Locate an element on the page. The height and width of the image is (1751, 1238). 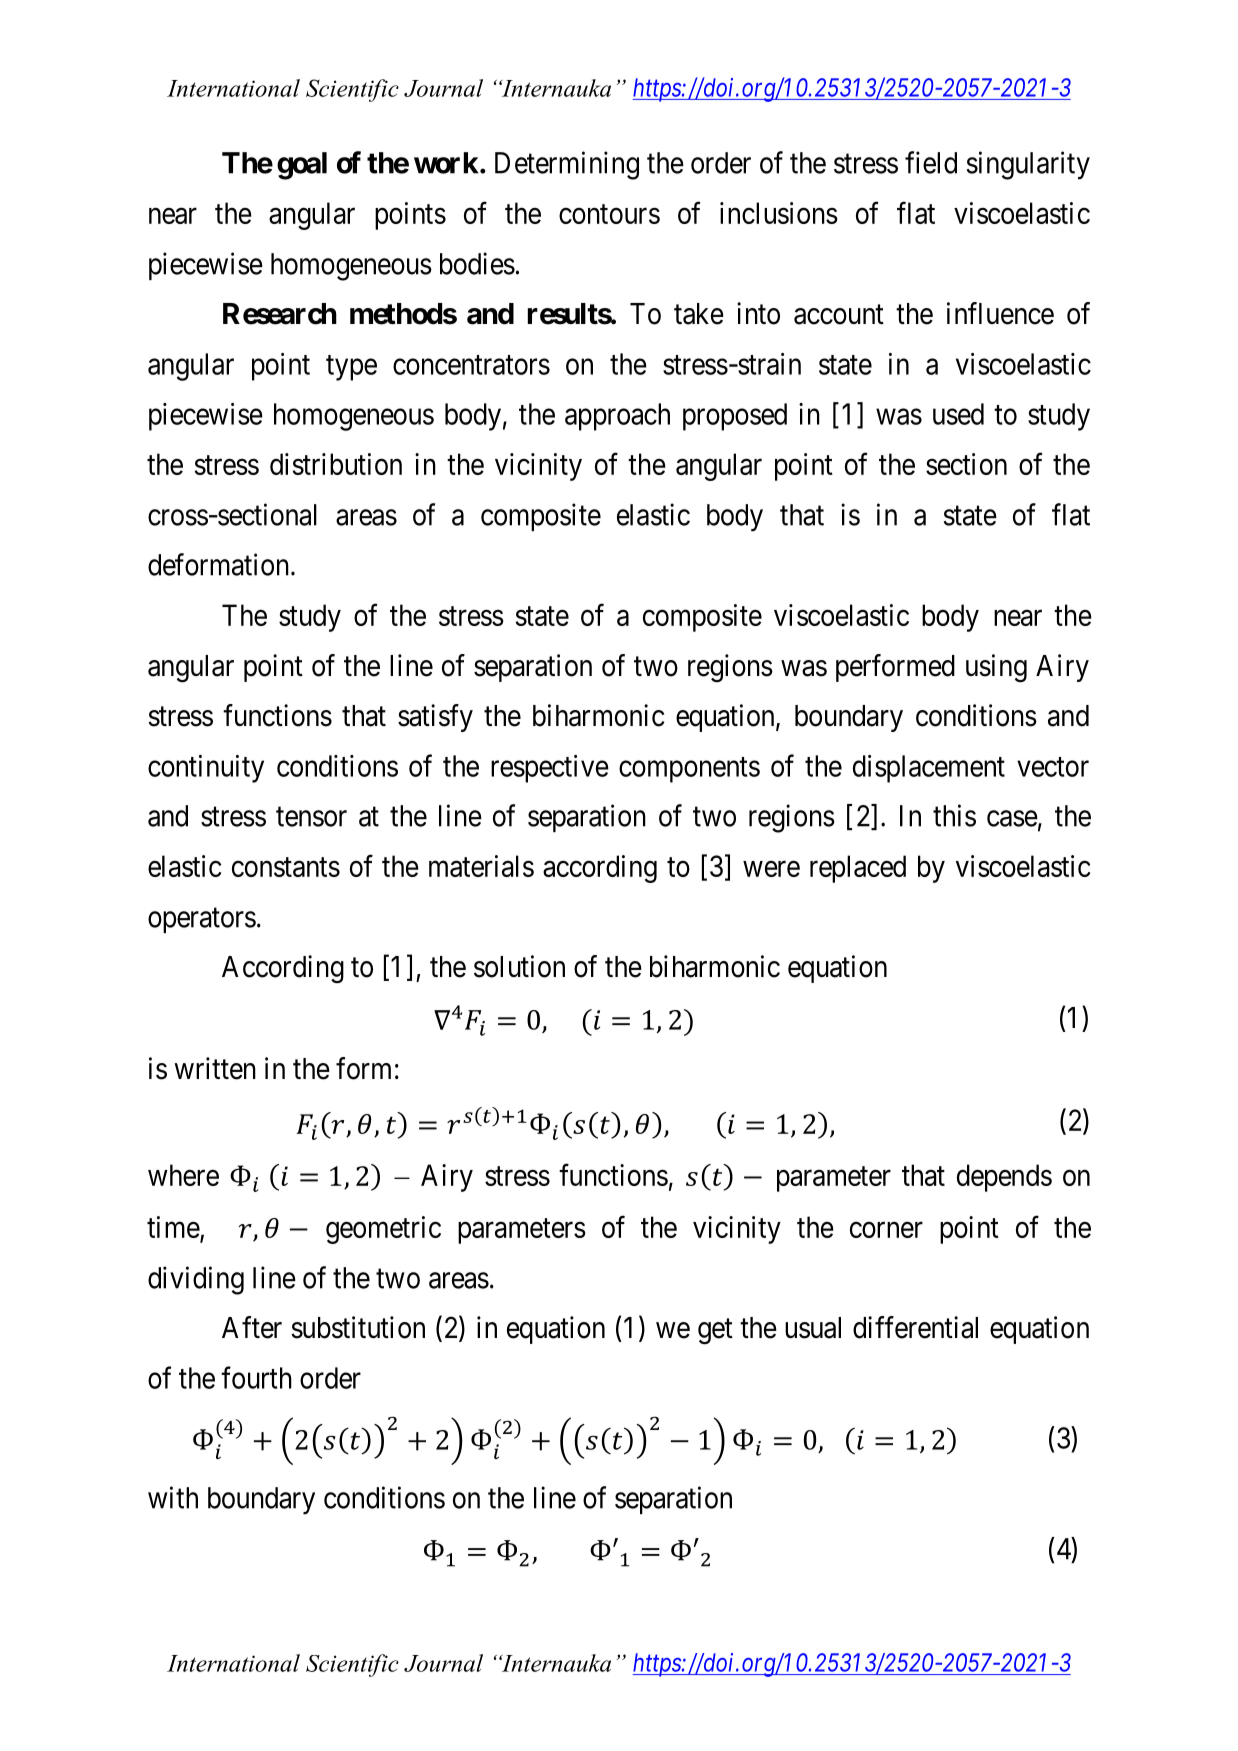
tensor is located at coordinates (311, 817).
